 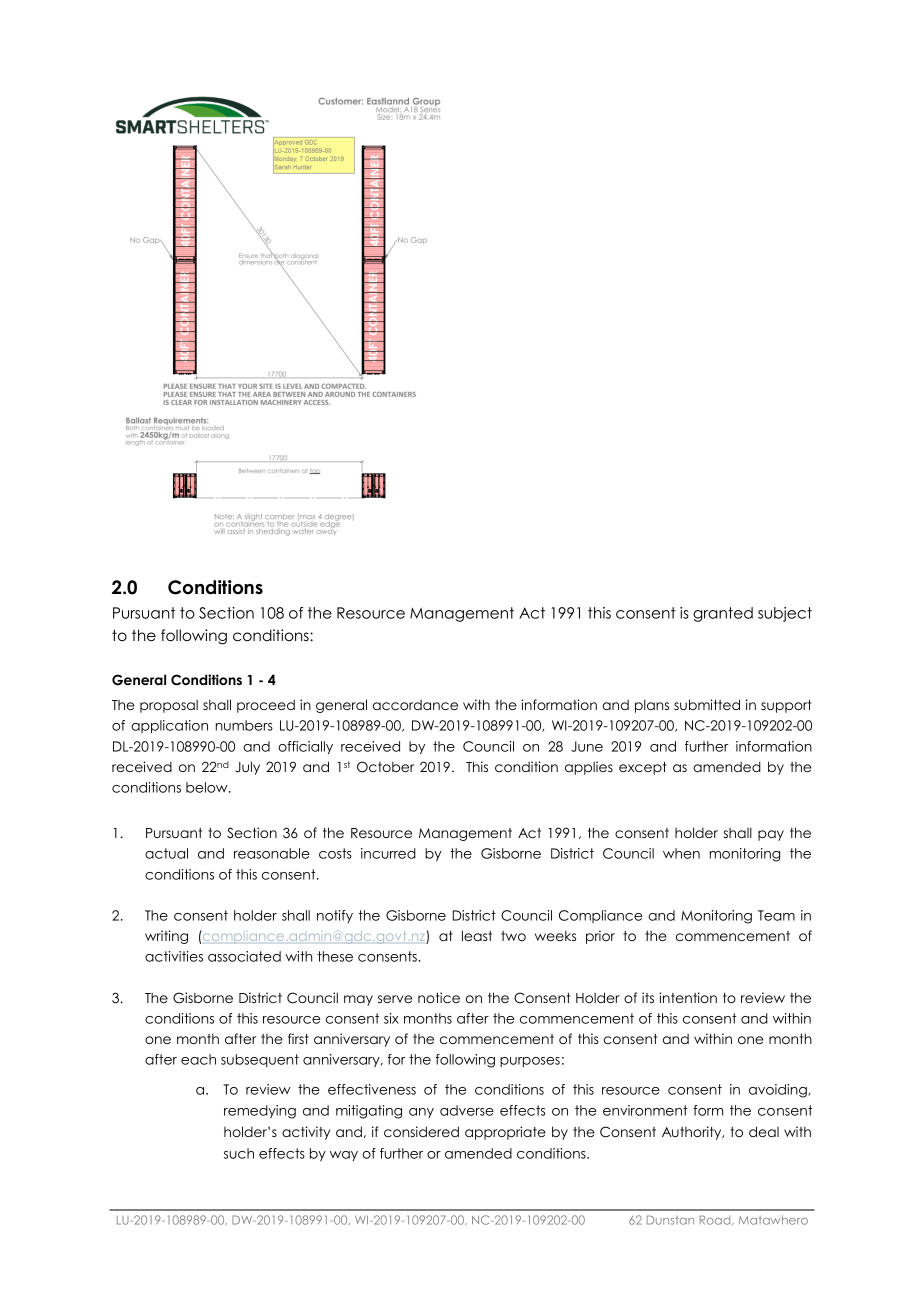 I want to click on pay, so click(x=771, y=835).
